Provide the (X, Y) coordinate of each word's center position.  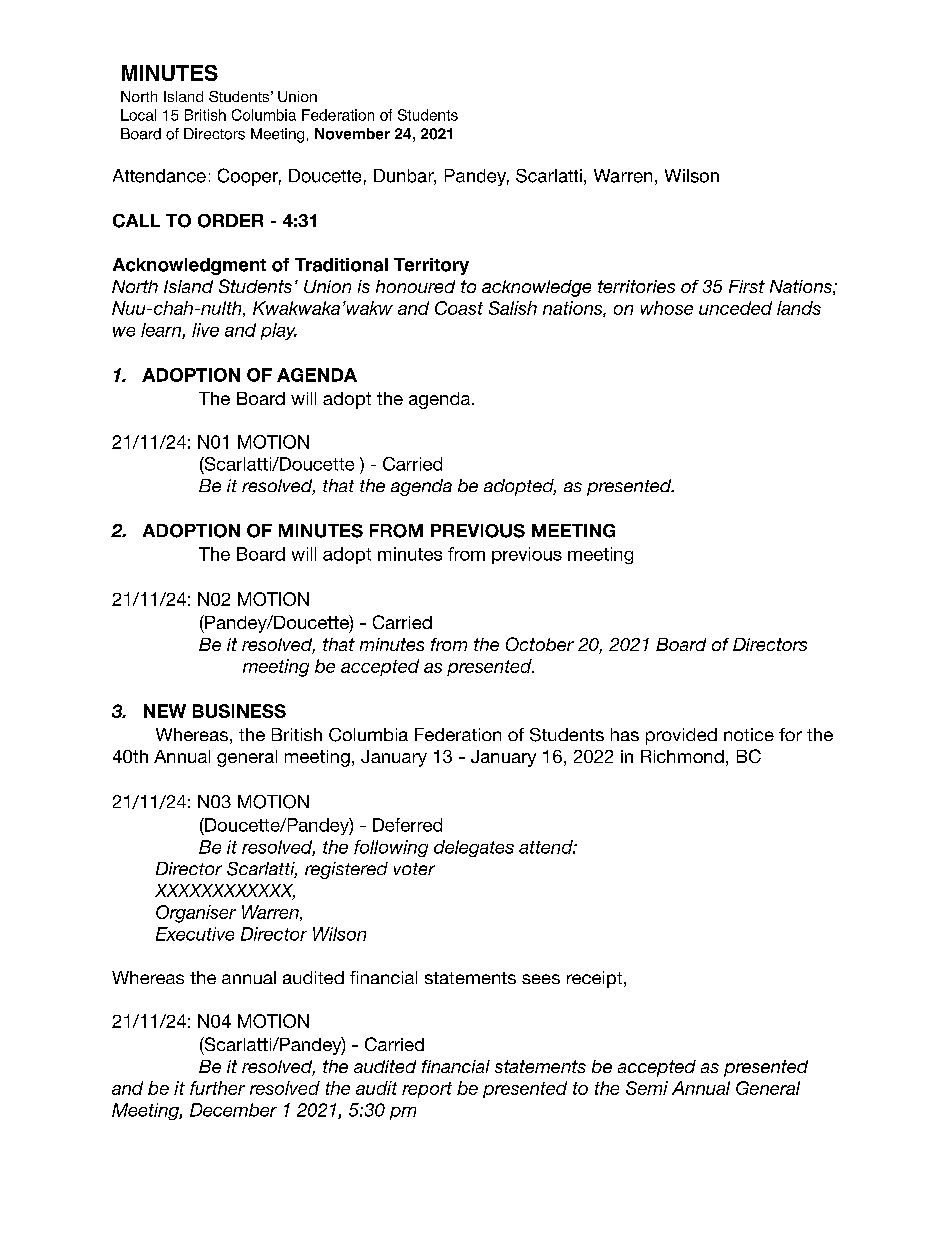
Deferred (407, 825)
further (217, 1088)
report (427, 1090)
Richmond (682, 756)
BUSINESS (239, 711)
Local (138, 115)
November (352, 134)
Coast (459, 308)
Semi (647, 1088)
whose (667, 308)
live (205, 330)
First (747, 286)
